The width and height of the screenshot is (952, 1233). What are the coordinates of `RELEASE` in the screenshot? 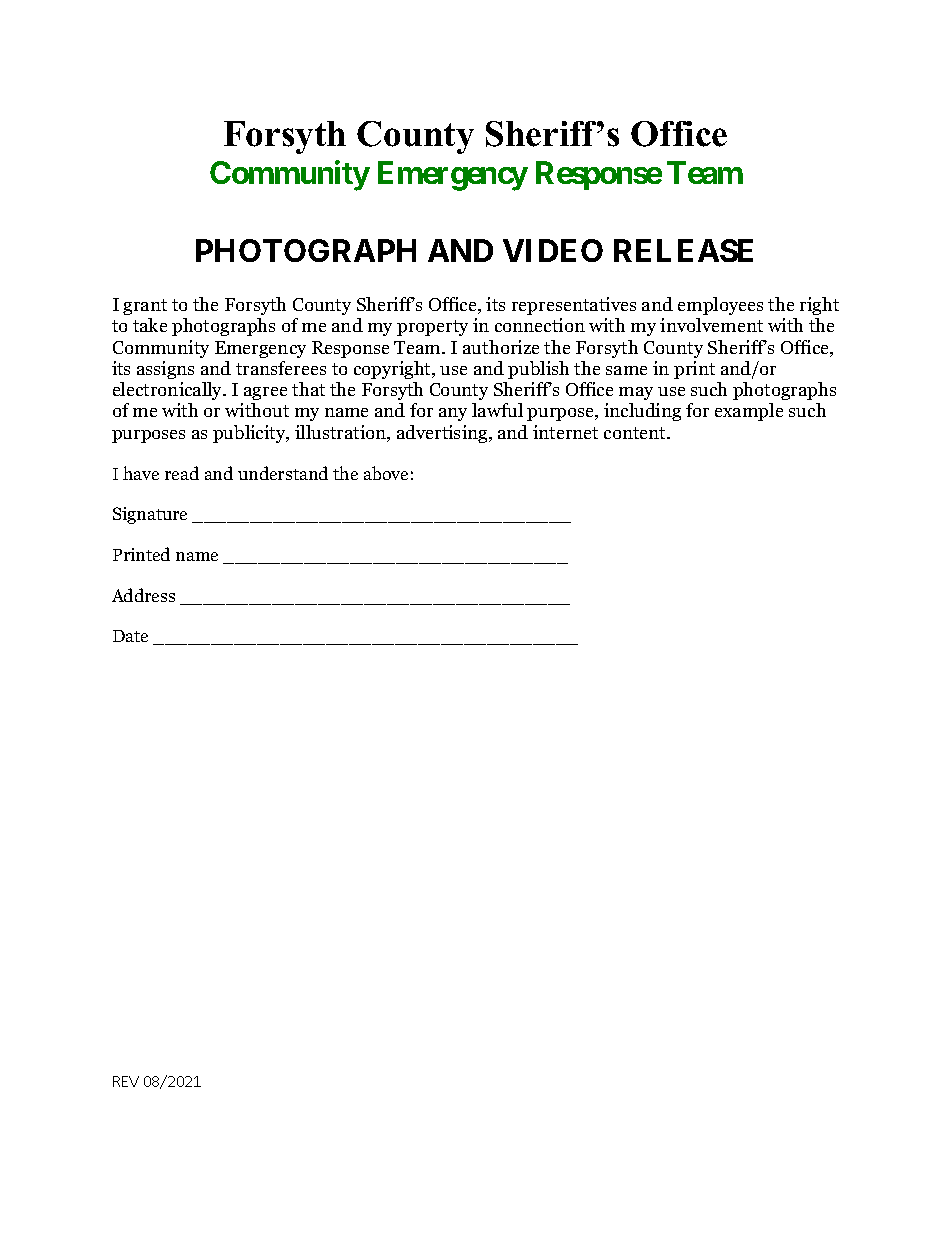 It's located at (683, 250).
